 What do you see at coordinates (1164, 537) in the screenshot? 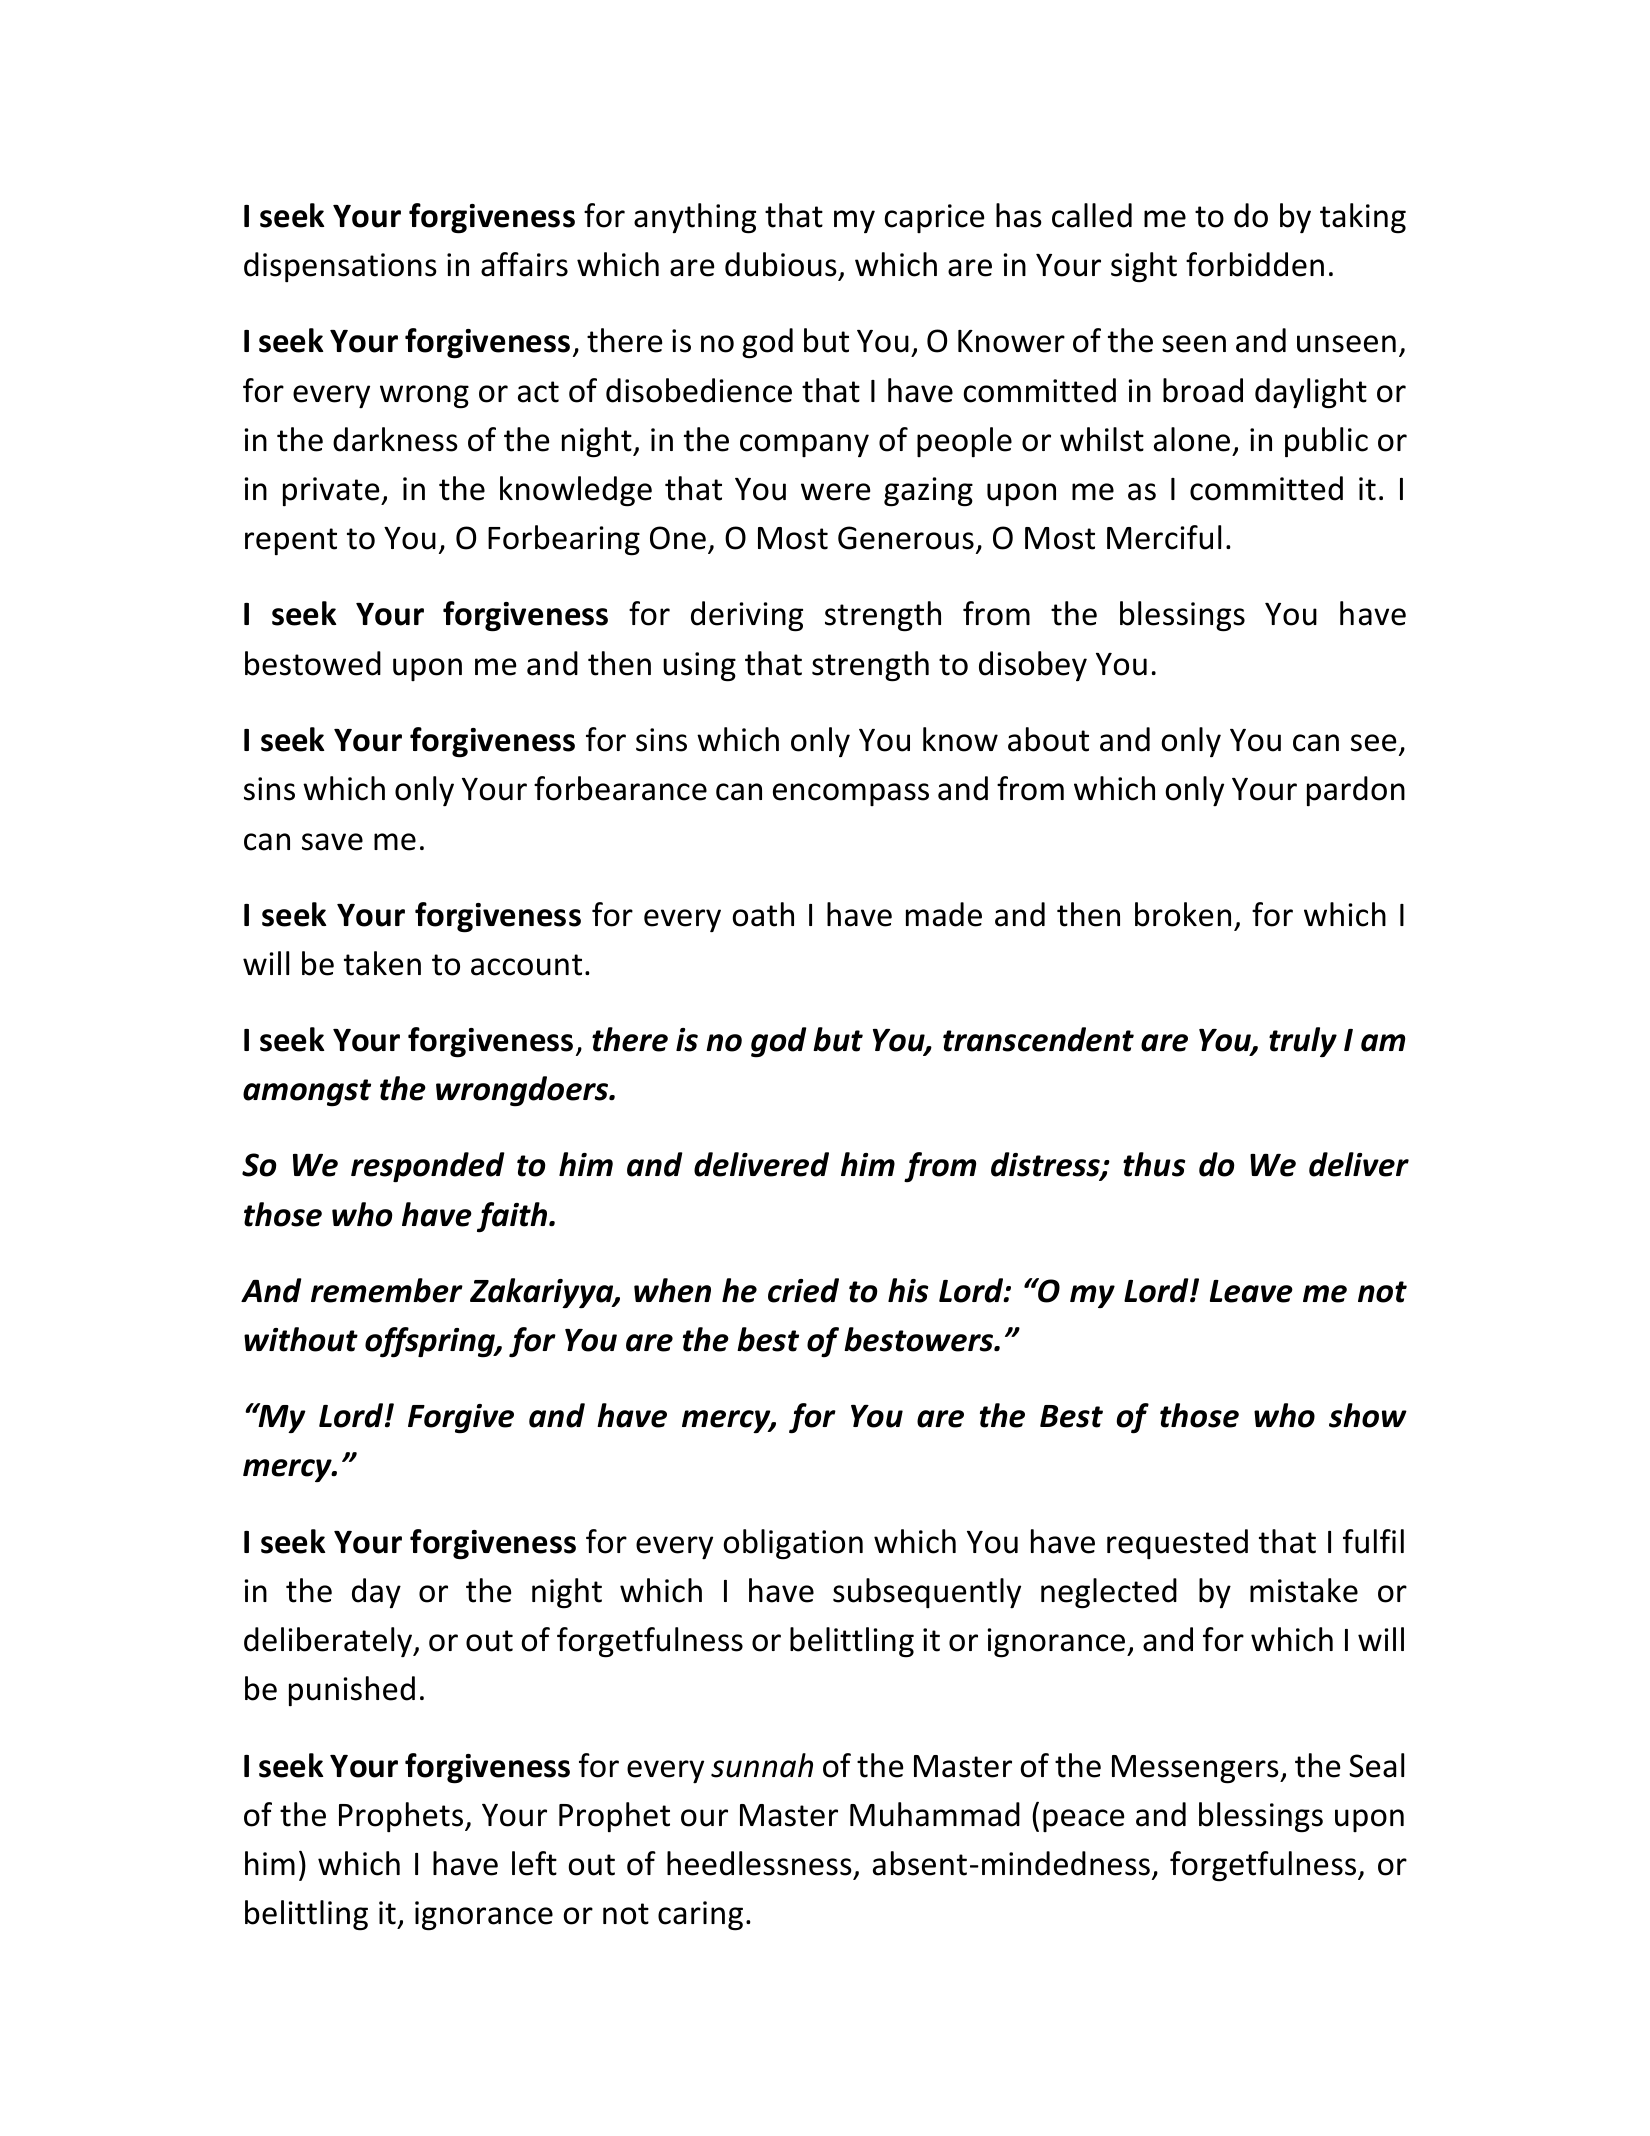
I see `Merciful` at bounding box center [1164, 537].
